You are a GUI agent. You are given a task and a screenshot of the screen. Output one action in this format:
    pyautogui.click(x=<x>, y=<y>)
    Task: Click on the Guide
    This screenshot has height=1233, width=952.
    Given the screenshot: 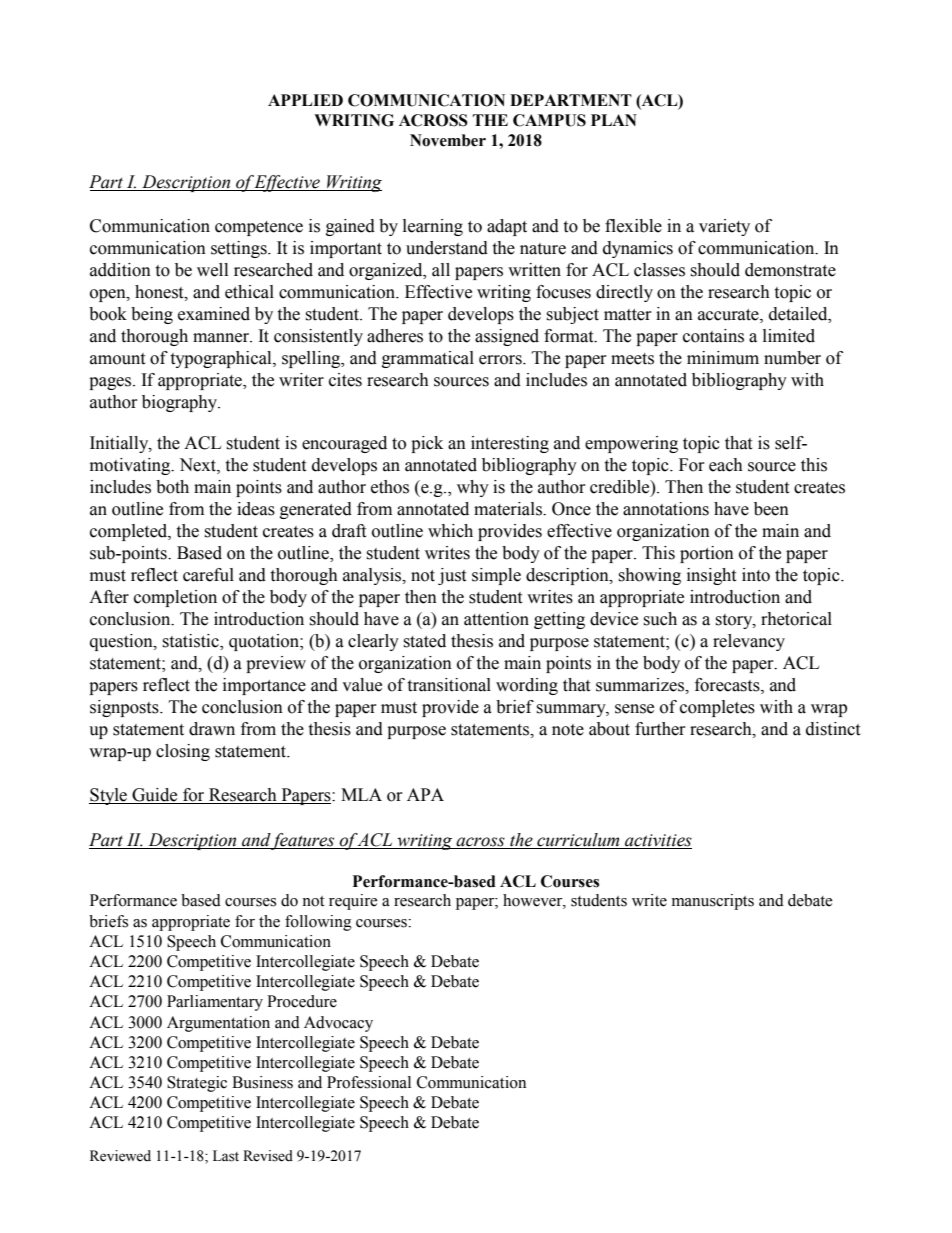 What is the action you would take?
    pyautogui.click(x=155, y=796)
